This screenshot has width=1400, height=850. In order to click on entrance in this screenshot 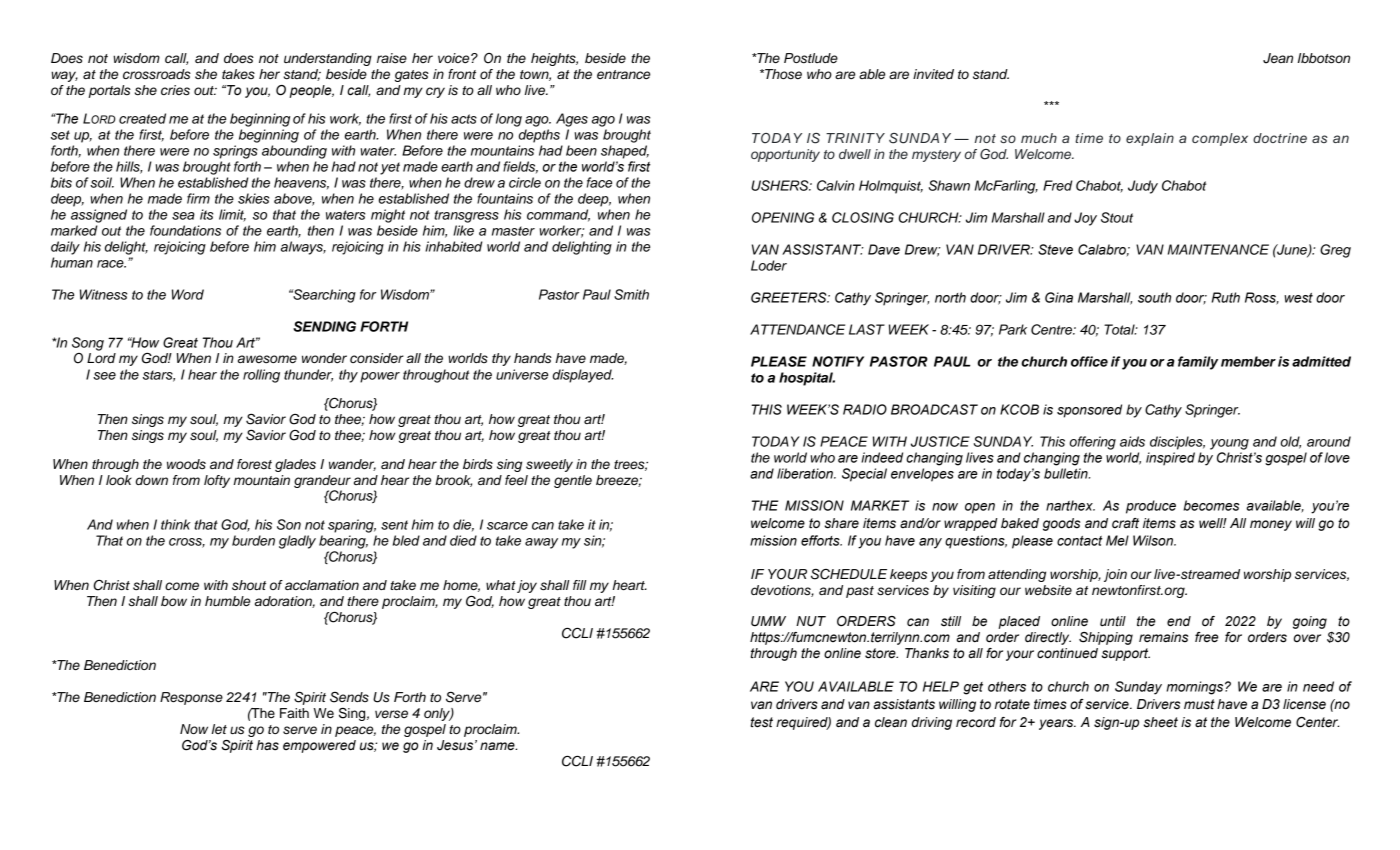, I will do `click(623, 74)`.
